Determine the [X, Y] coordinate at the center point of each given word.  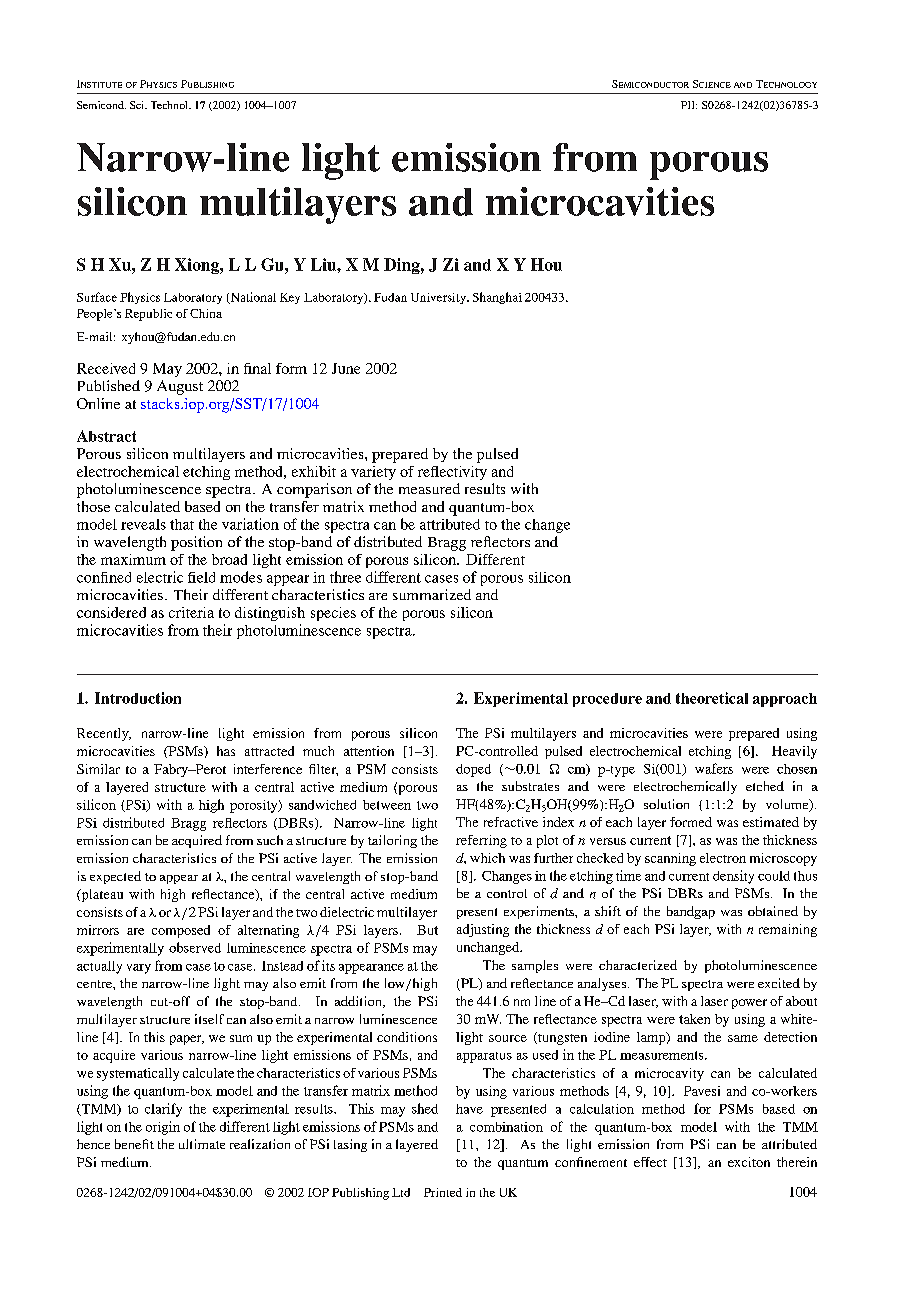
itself [209, 1019]
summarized [432, 594]
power [749, 1004]
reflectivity [452, 473]
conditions [407, 1037]
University [439, 298]
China [206, 313]
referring [481, 841]
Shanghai [497, 298]
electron [723, 858]
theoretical [712, 698]
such [270, 840]
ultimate [202, 1144]
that [182, 524]
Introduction [138, 698]
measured [429, 488]
